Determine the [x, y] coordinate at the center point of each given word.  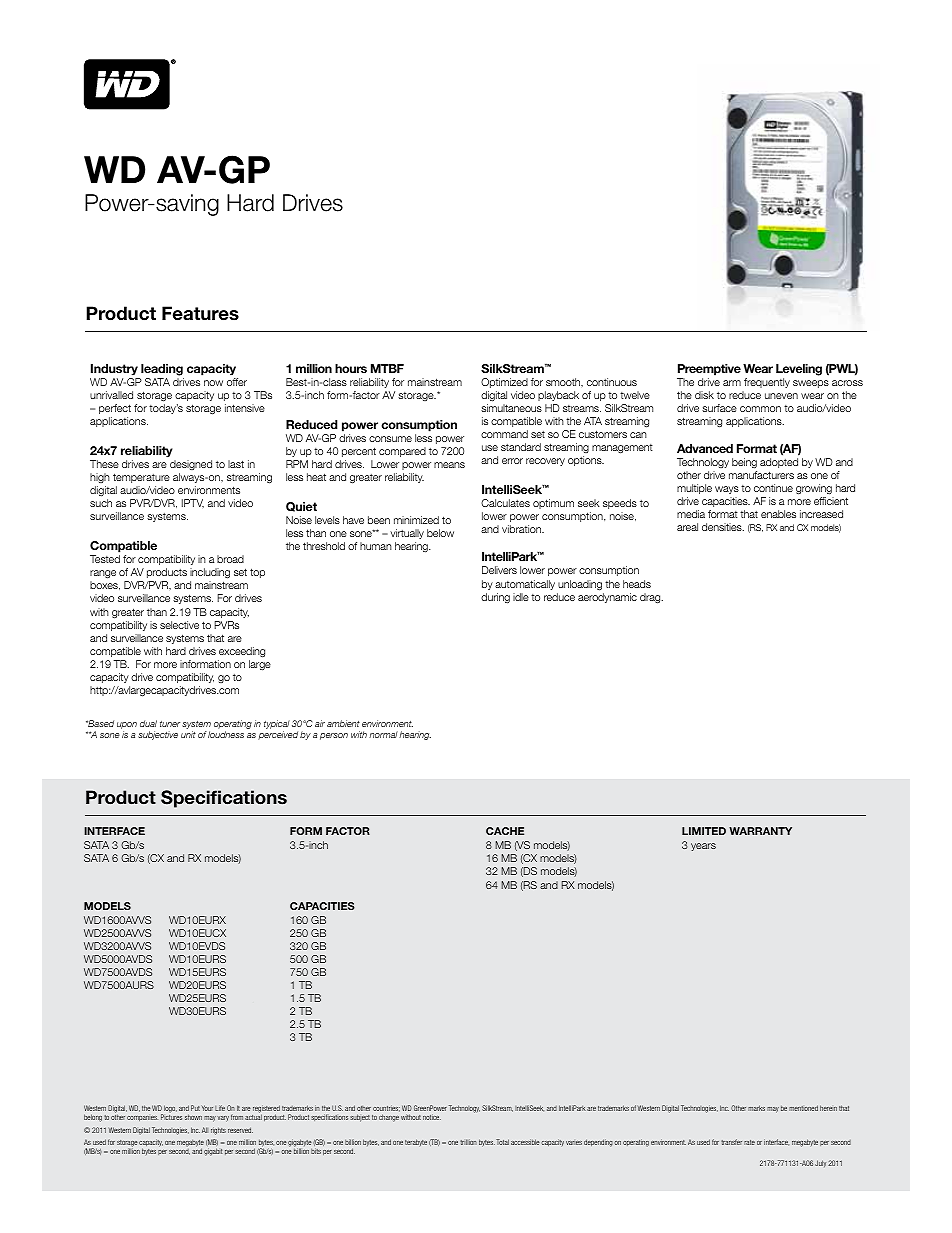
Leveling [799, 370]
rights [218, 1131]
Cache [505, 831]
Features [200, 313]
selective [179, 625]
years [703, 847]
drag [651, 598]
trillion [468, 1142]
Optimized [504, 383]
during [495, 598]
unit [188, 734]
